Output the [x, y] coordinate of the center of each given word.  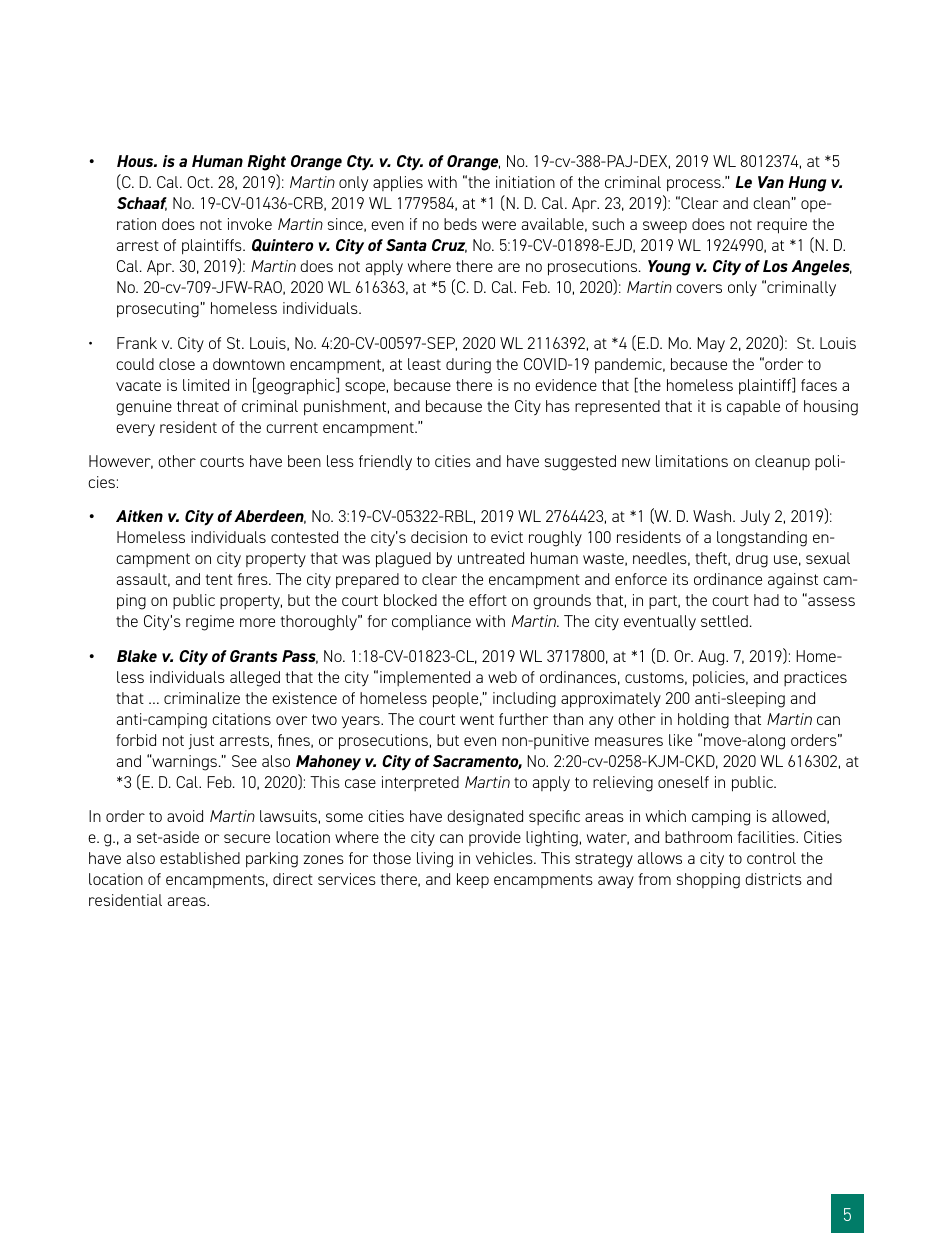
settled [724, 621]
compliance [431, 623]
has [558, 406]
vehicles [505, 858]
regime [210, 623]
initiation [525, 182]
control [771, 858]
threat [198, 406]
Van [771, 182]
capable [753, 407]
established [200, 858]
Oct [199, 182]
